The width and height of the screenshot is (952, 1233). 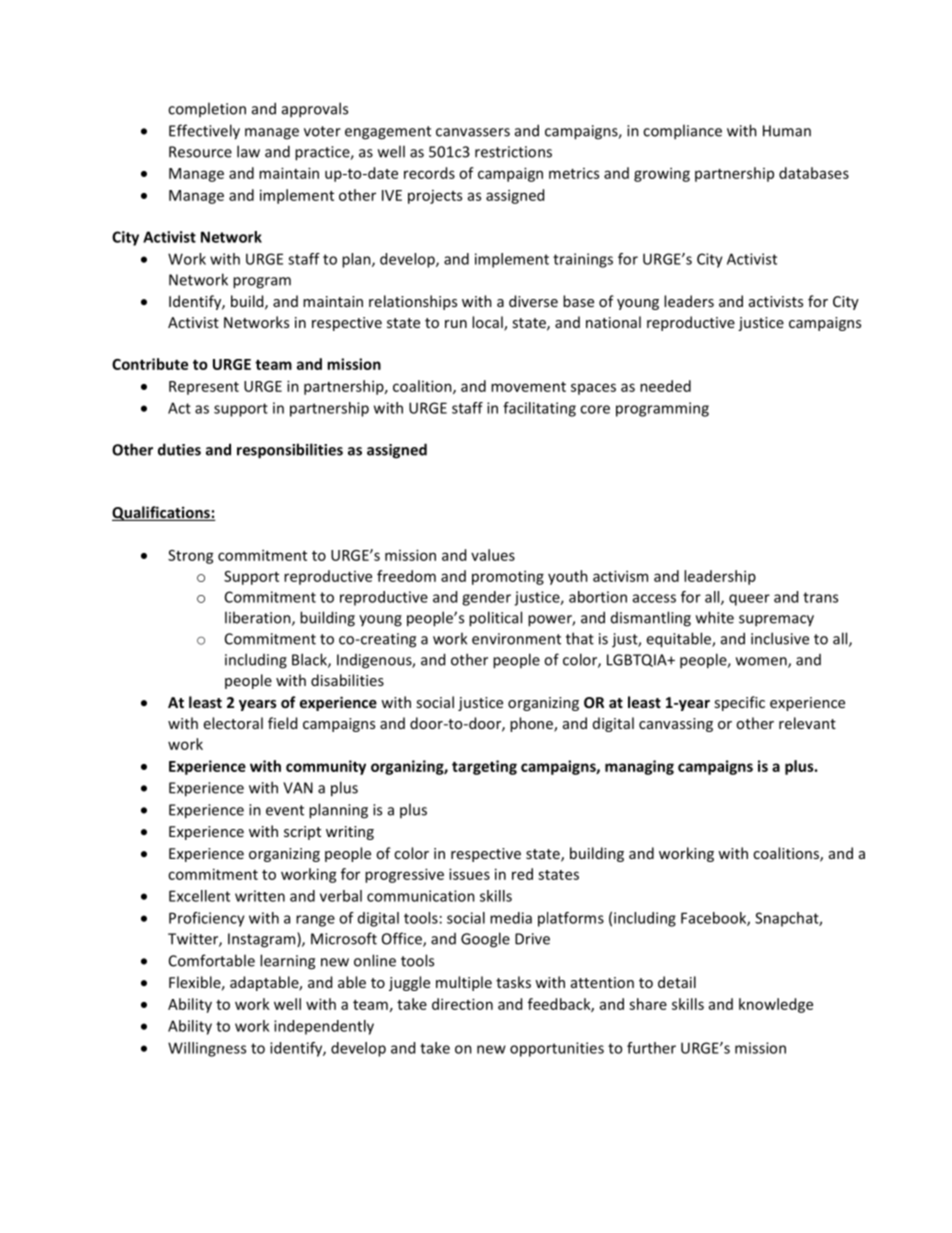 What do you see at coordinates (665, 386) in the screenshot?
I see `needed` at bounding box center [665, 386].
